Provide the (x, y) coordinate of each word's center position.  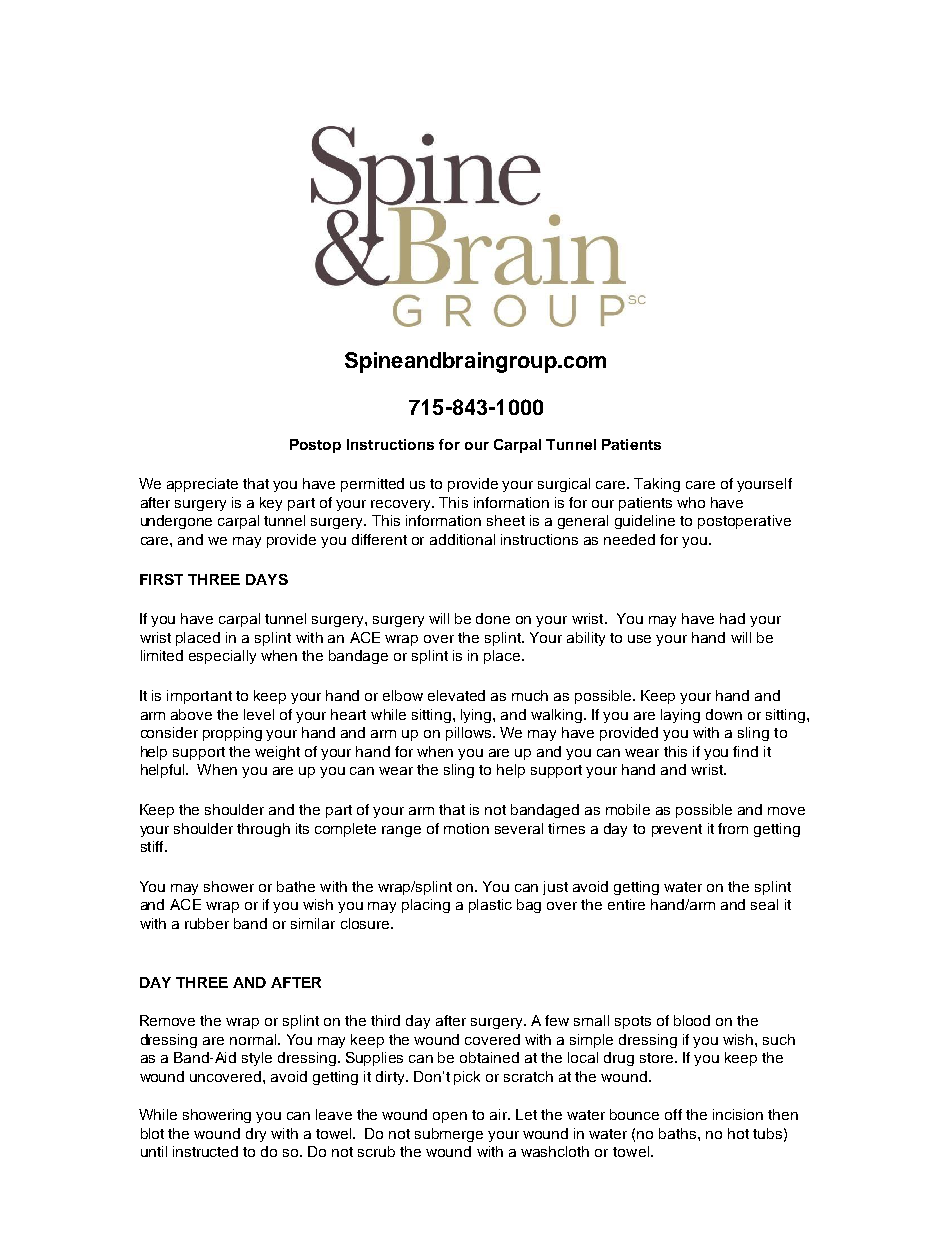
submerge (449, 1135)
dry (256, 1135)
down (724, 714)
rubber (207, 923)
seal (764, 904)
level (259, 714)
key (271, 504)
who (691, 502)
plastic (490, 906)
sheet (506, 520)
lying (477, 716)
